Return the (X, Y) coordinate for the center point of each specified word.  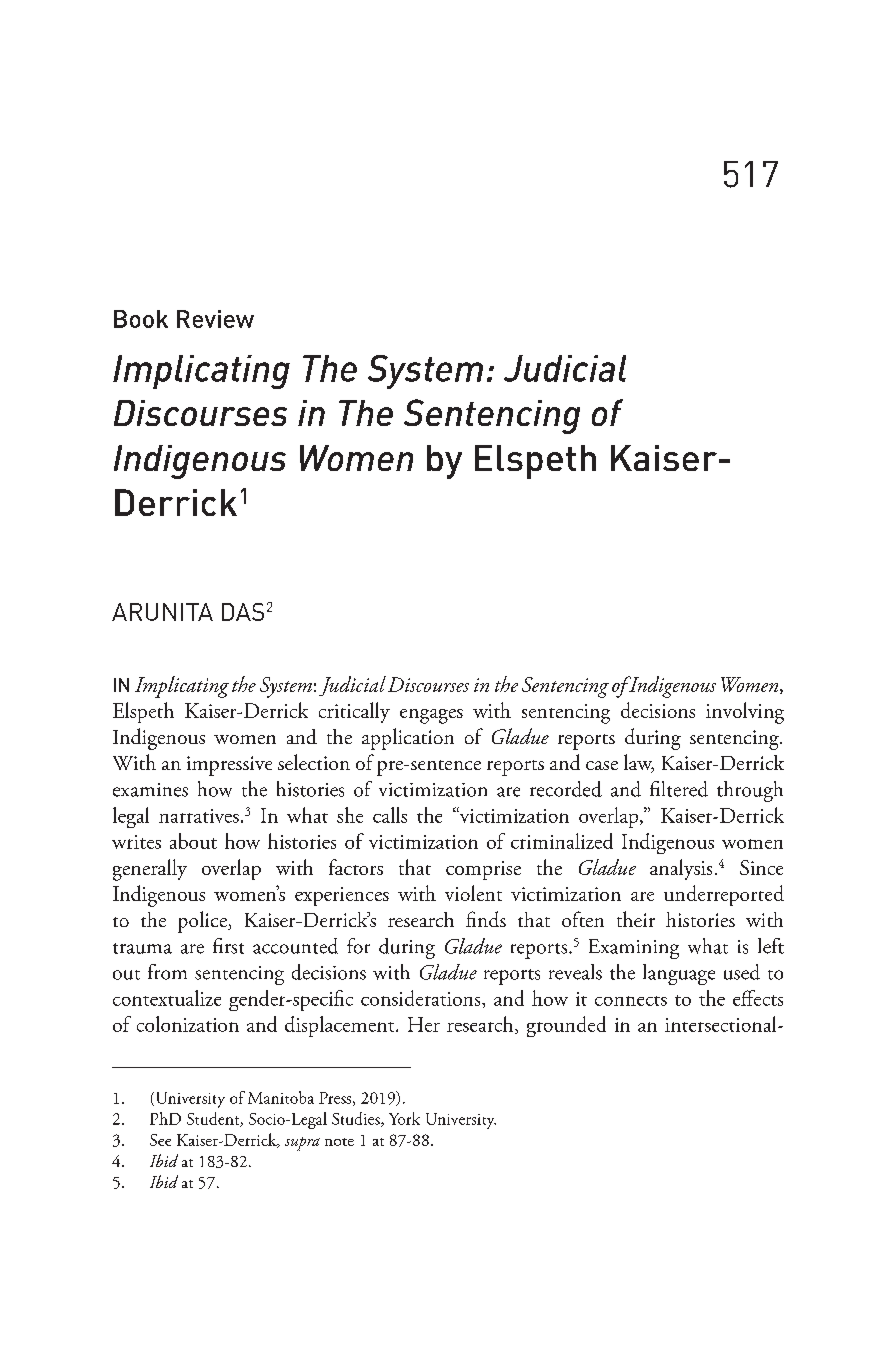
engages (431, 716)
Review (215, 319)
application (408, 739)
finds (486, 919)
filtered (679, 789)
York (404, 1118)
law (639, 763)
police (203, 922)
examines (150, 790)
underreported (724, 895)
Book (141, 319)
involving (745, 713)
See (160, 1140)
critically (354, 712)
